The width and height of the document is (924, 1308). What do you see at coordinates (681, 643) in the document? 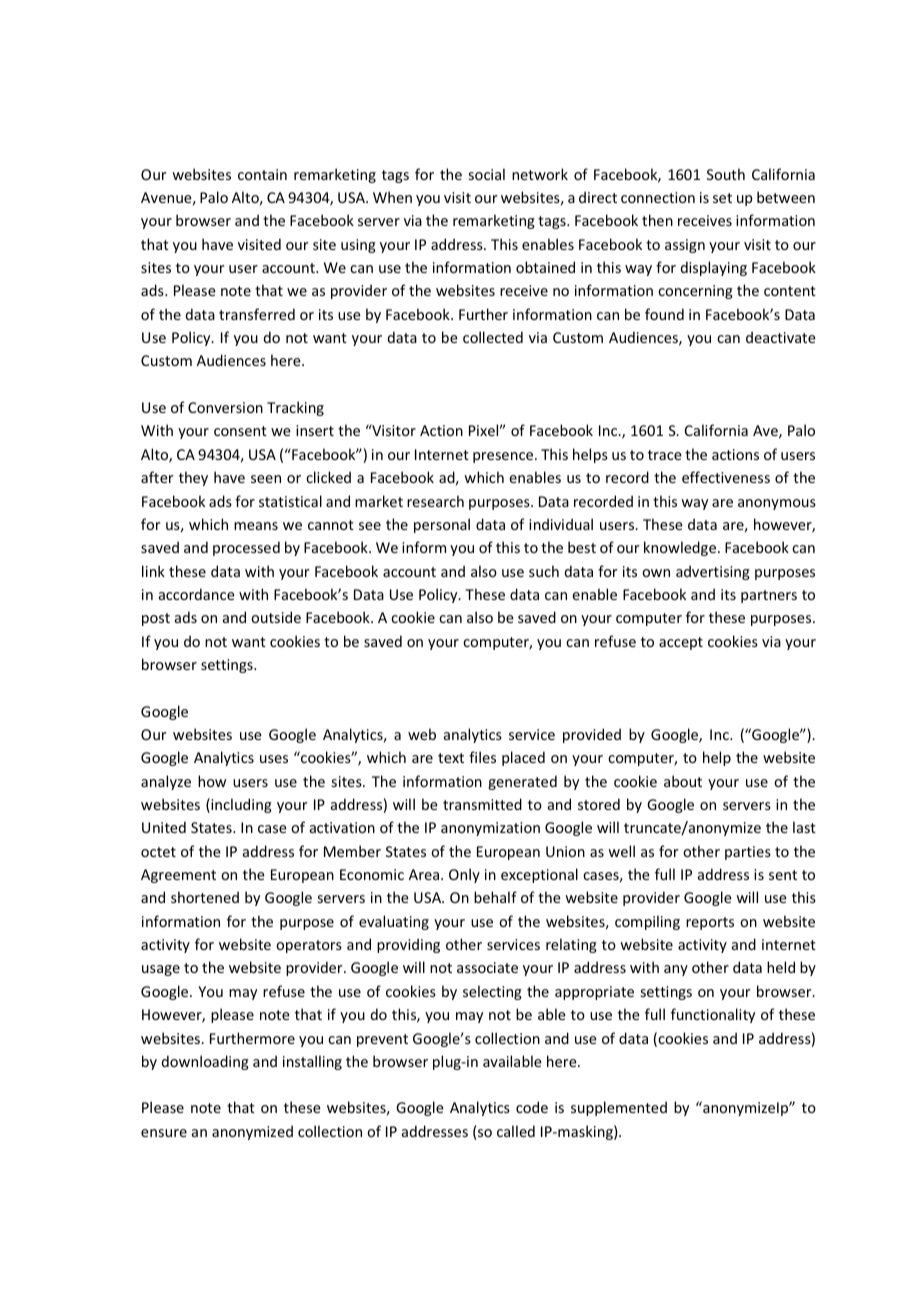
I see `accept` at bounding box center [681, 643].
